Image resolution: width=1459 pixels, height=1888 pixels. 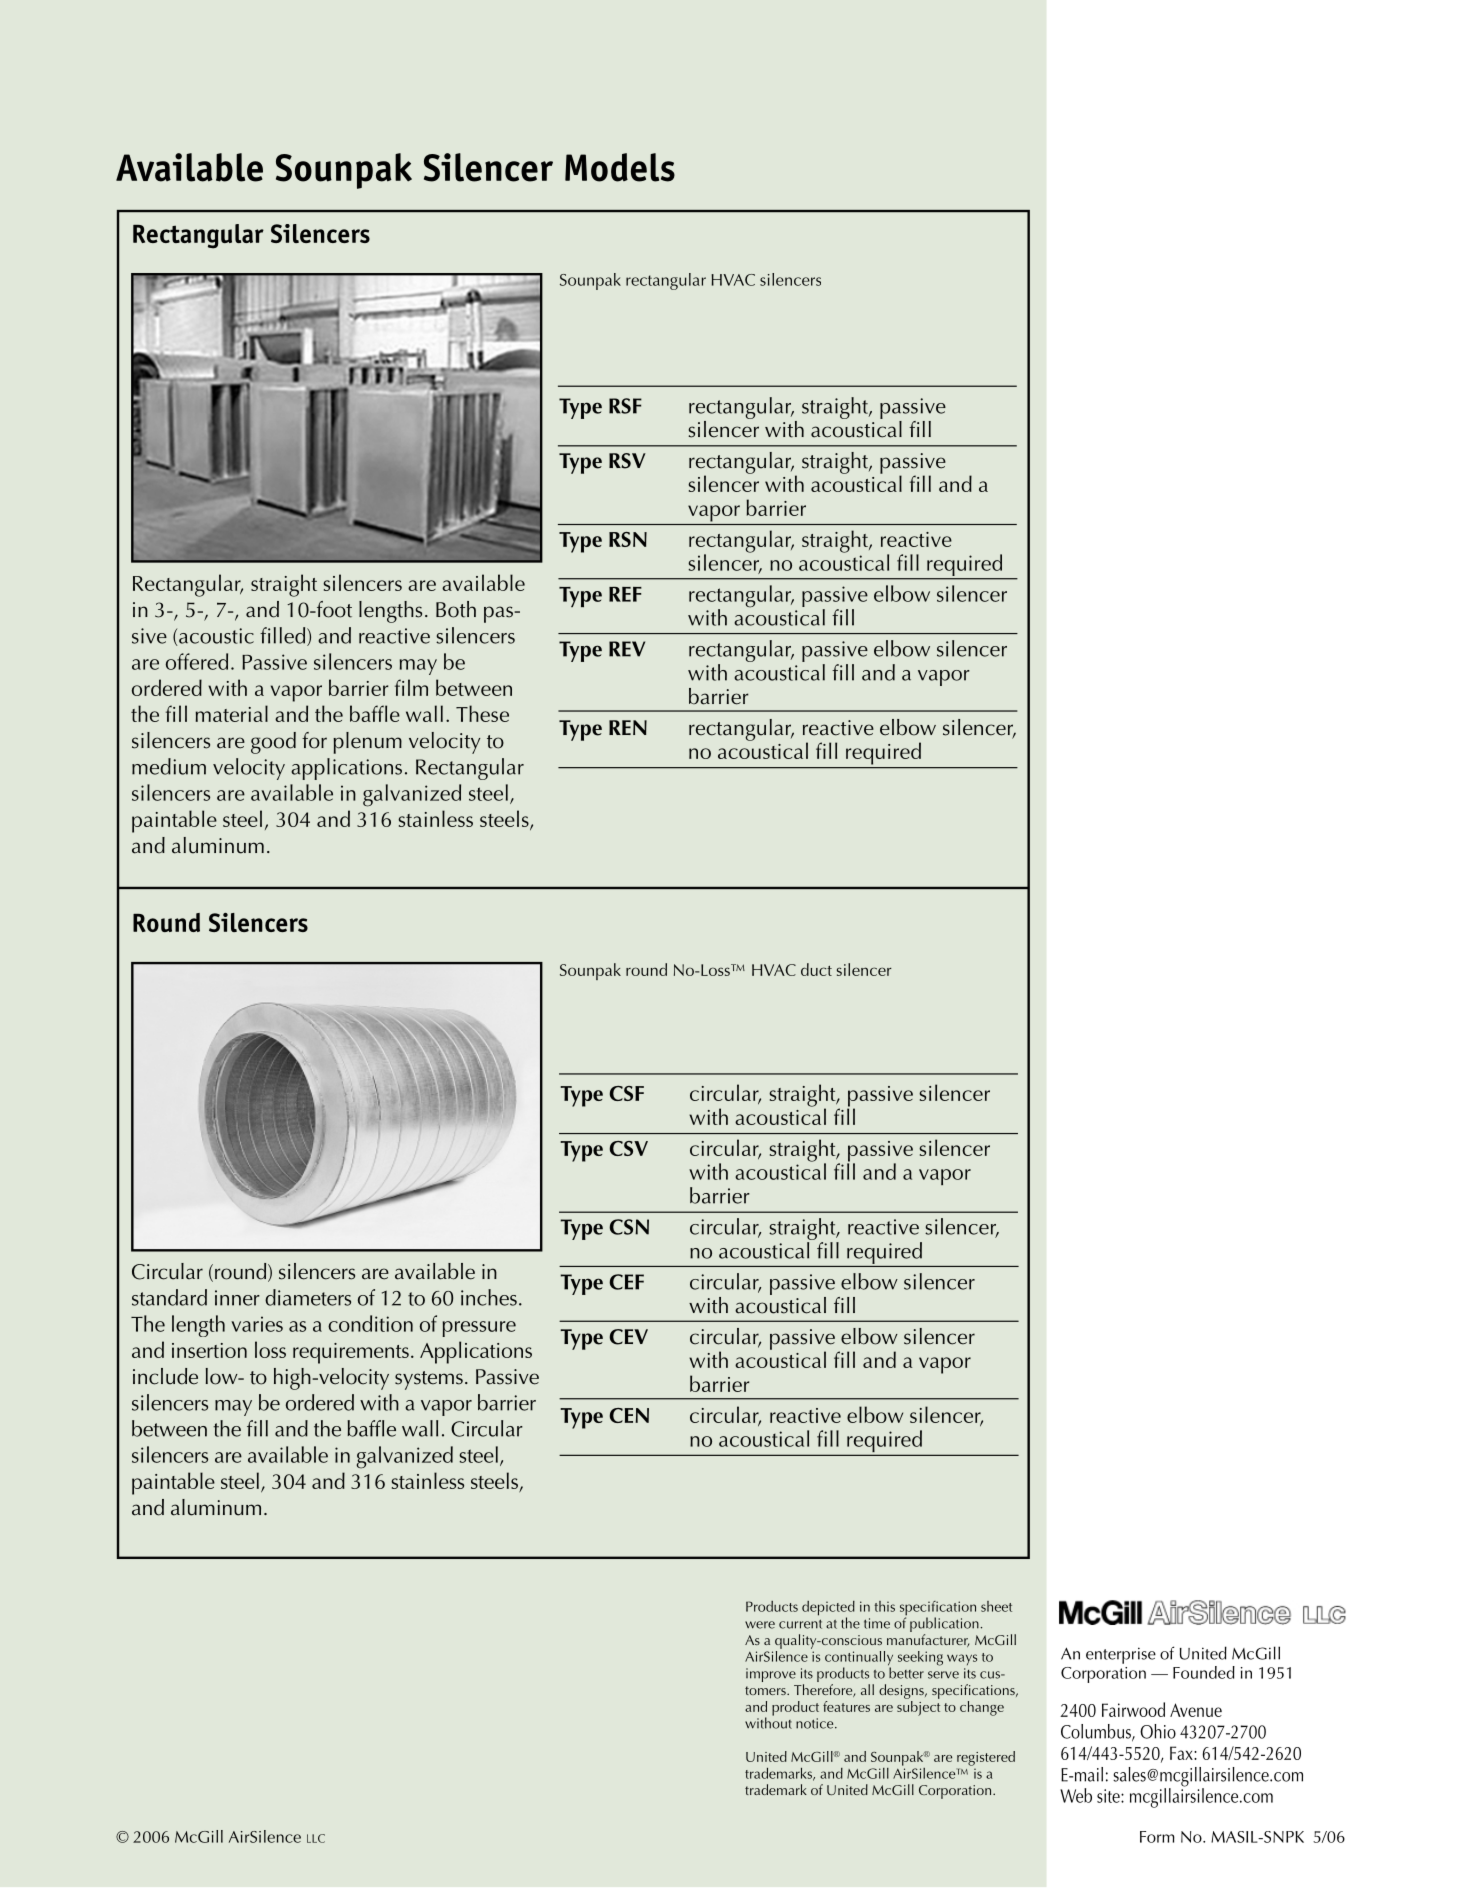 What do you see at coordinates (816, 1723) in the page?
I see `notice` at bounding box center [816, 1723].
